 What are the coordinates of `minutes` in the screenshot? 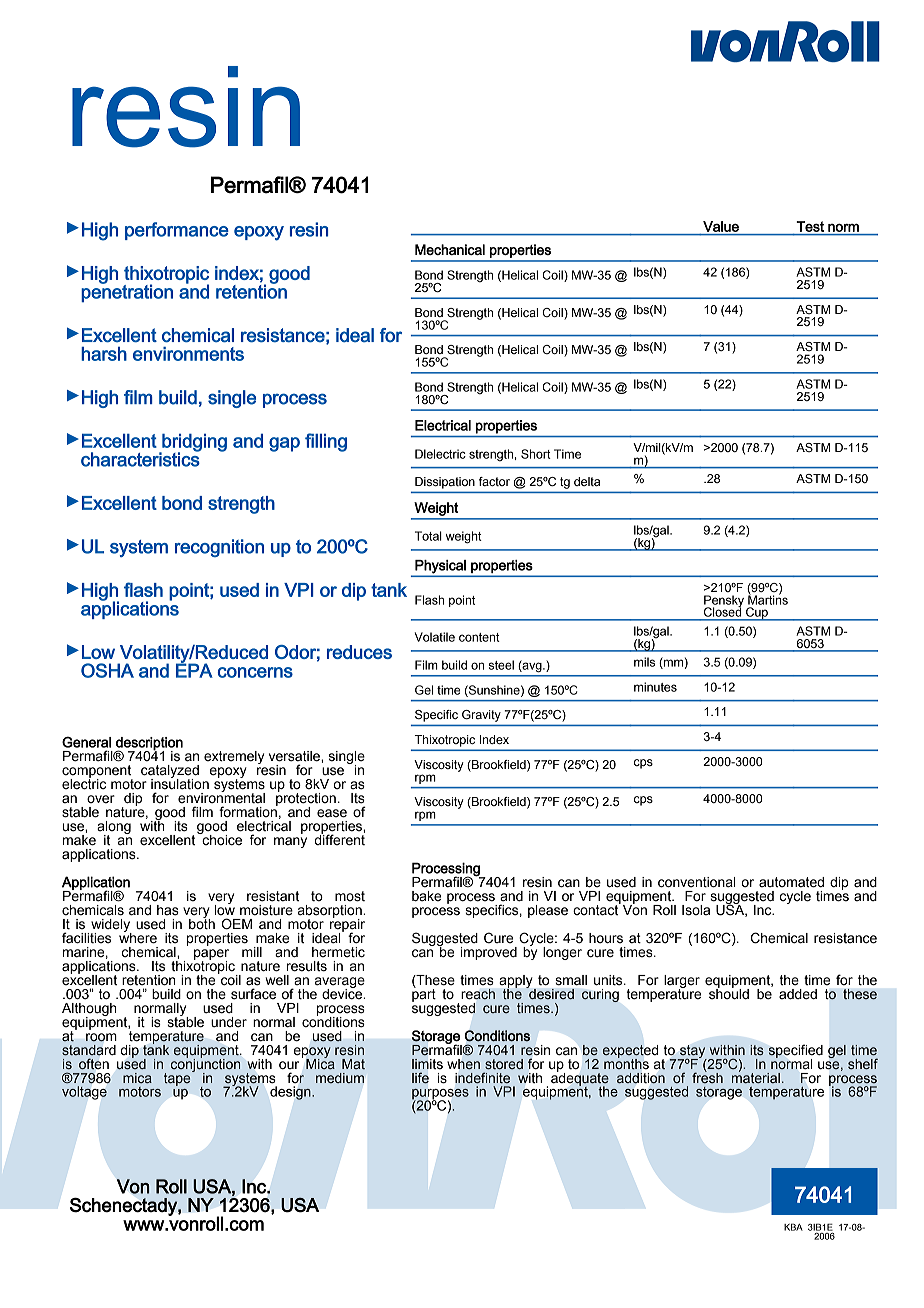 It's located at (655, 687).
